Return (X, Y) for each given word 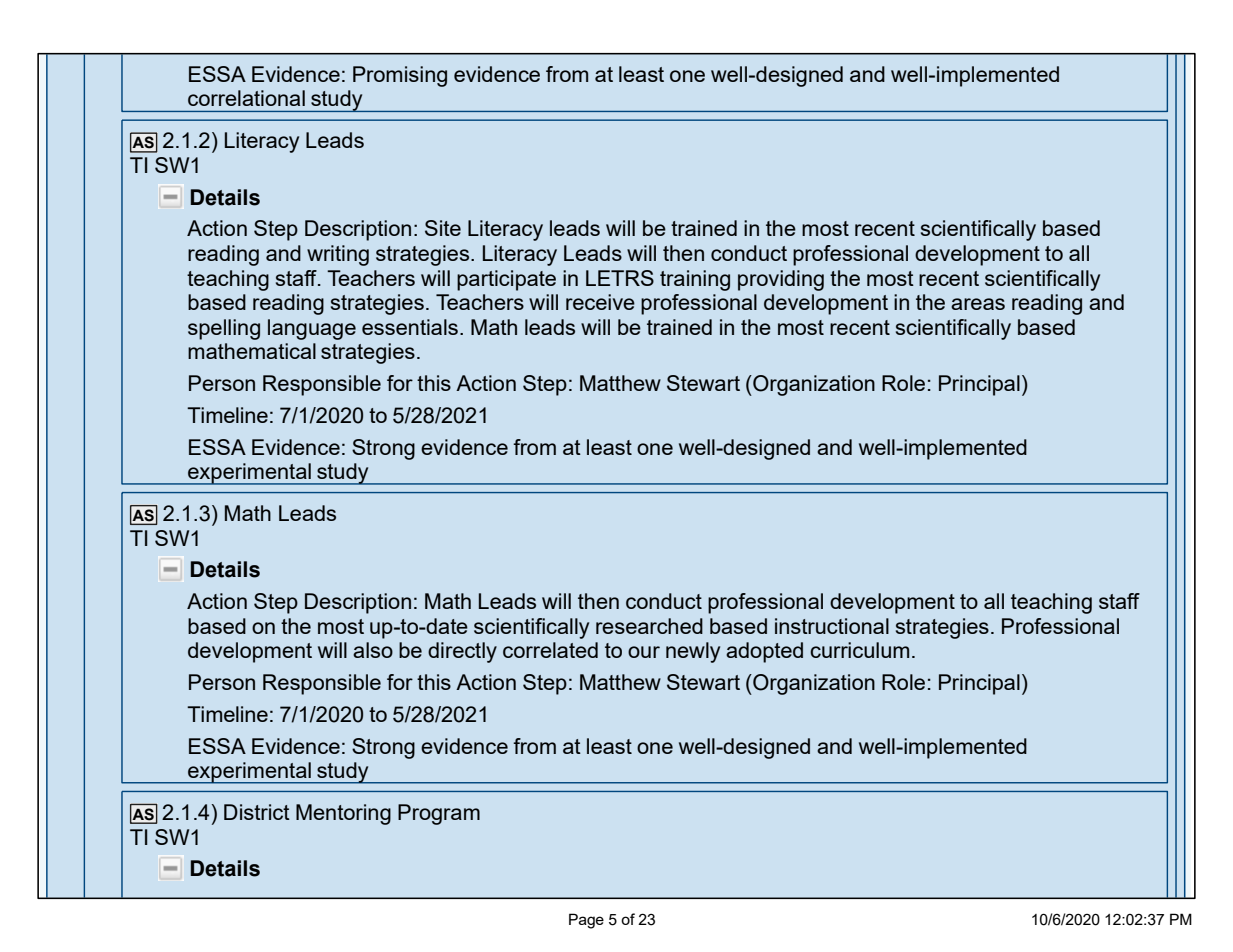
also (373, 650)
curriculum (859, 650)
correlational (246, 98)
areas (978, 304)
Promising (400, 76)
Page (586, 921)
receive (600, 302)
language (312, 329)
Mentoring (343, 814)
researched (649, 626)
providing (781, 280)
